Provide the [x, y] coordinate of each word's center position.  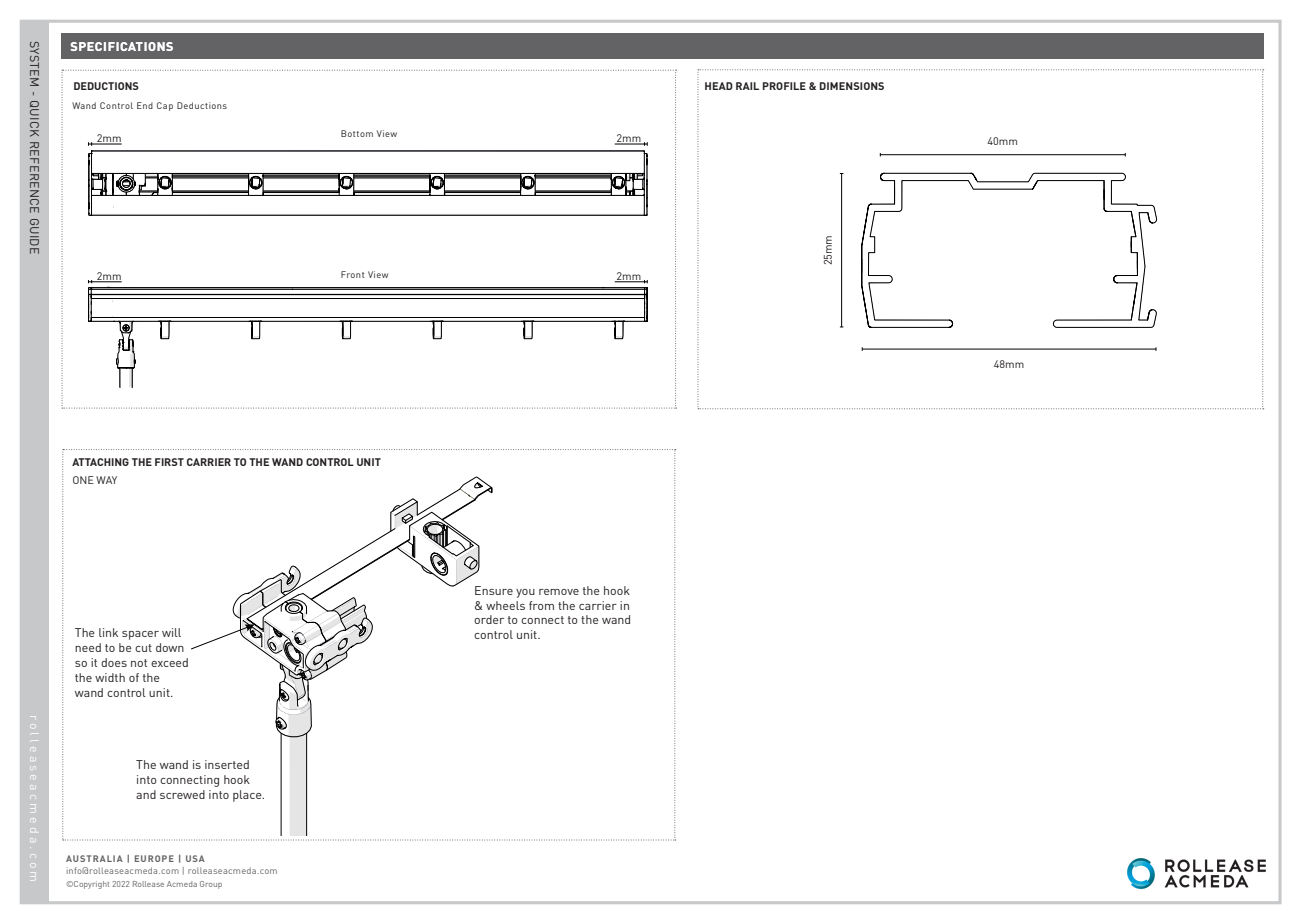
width [110, 677]
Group [211, 885]
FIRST [169, 462]
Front [352, 274]
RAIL [747, 86]
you [525, 593]
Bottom [357, 133]
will [171, 632]
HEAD [719, 86]
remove [559, 592]
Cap [165, 106]
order [489, 619]
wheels [505, 605]
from [541, 605]
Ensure [494, 590]
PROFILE [784, 86]
